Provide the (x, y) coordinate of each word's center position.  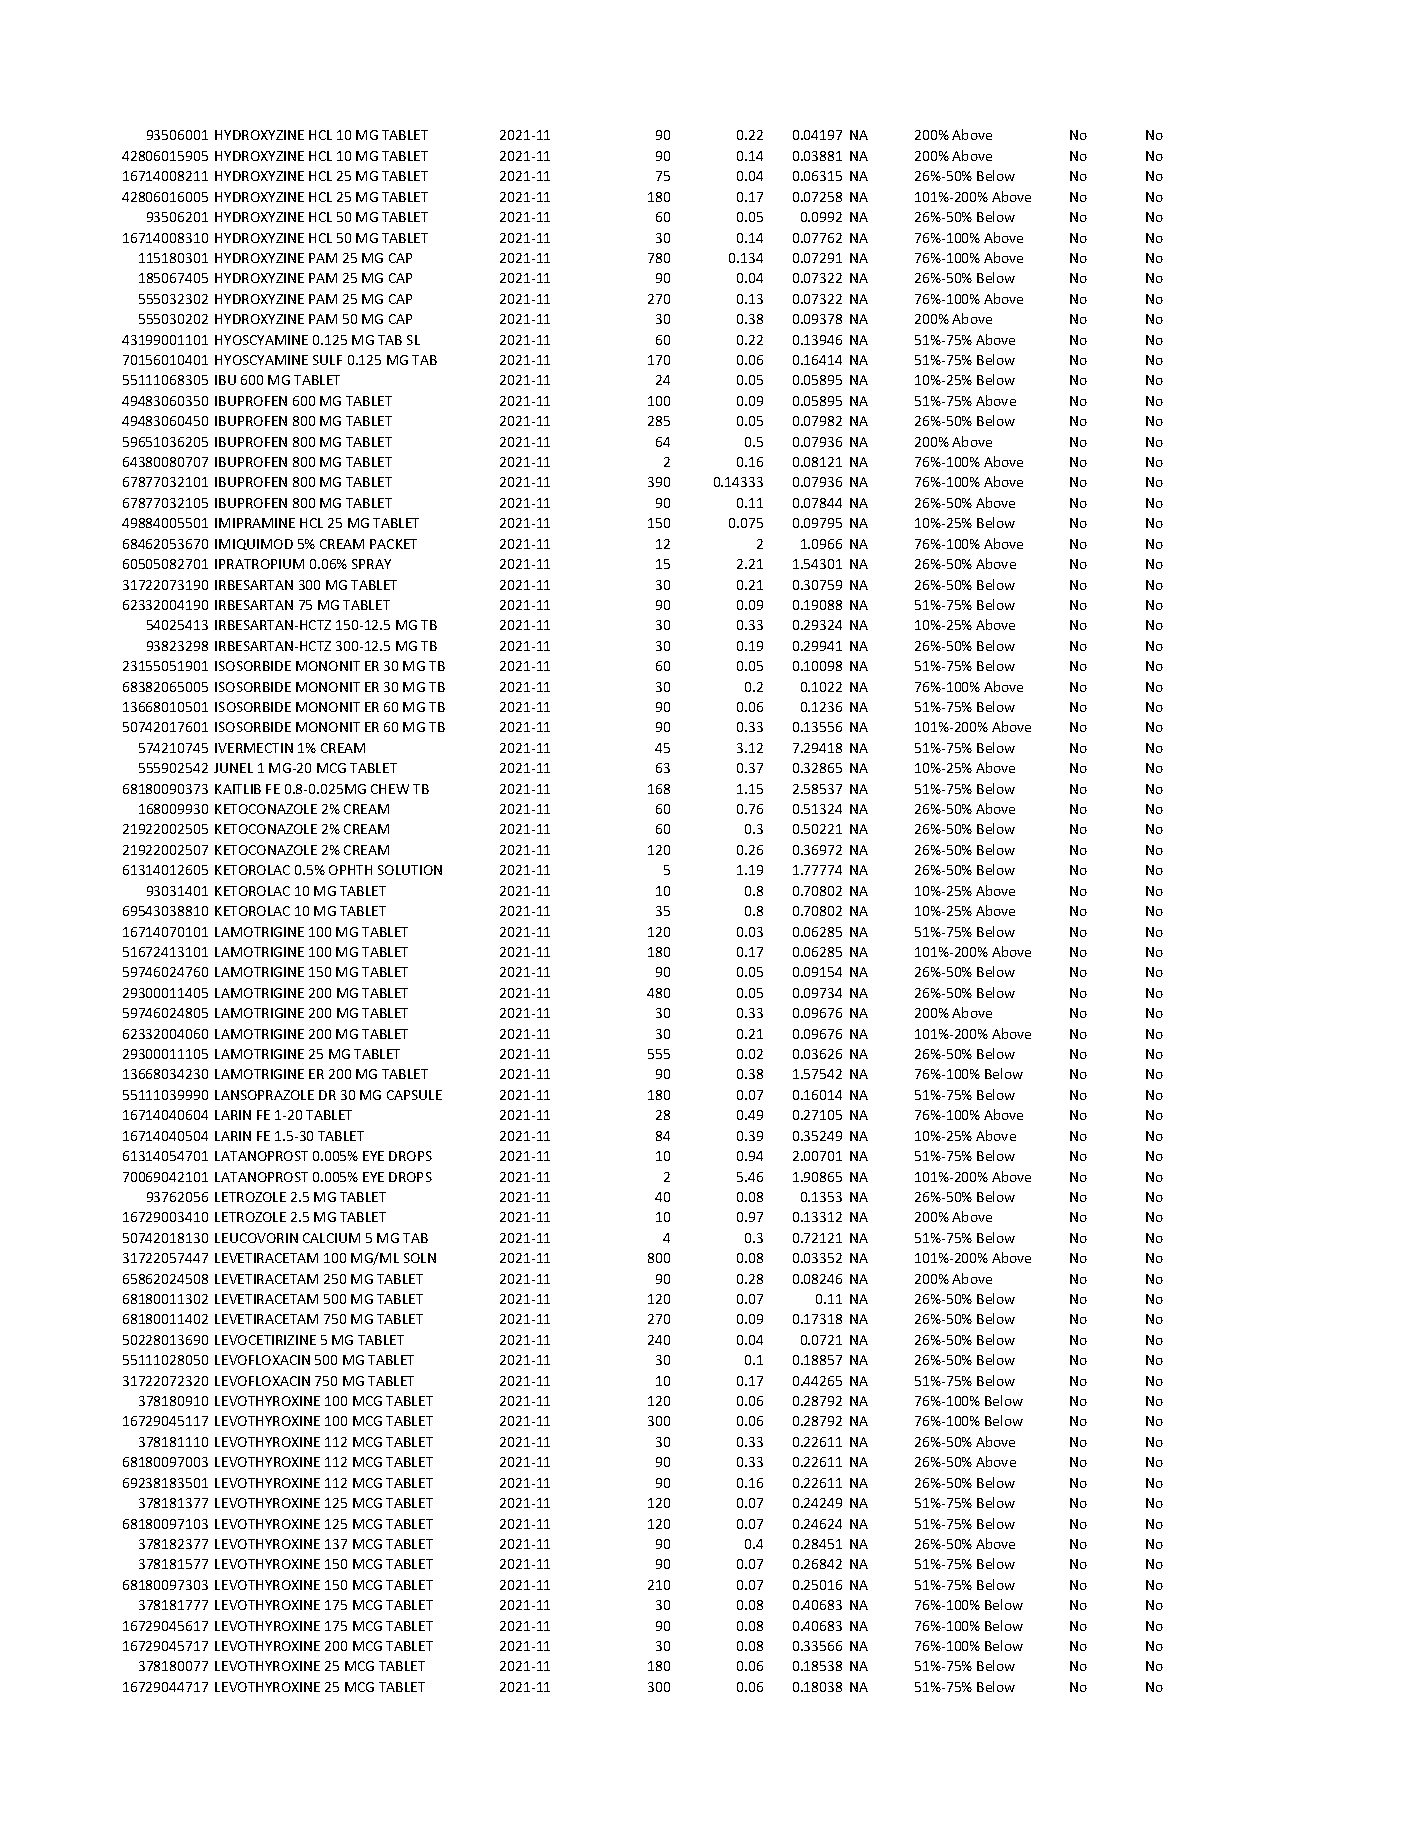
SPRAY (371, 564)
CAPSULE (414, 1095)
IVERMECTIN (254, 748)
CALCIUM (331, 1238)
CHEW (390, 789)
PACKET (393, 544)
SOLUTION (410, 870)
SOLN (420, 1258)
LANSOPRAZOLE (264, 1095)
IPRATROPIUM (259, 564)
